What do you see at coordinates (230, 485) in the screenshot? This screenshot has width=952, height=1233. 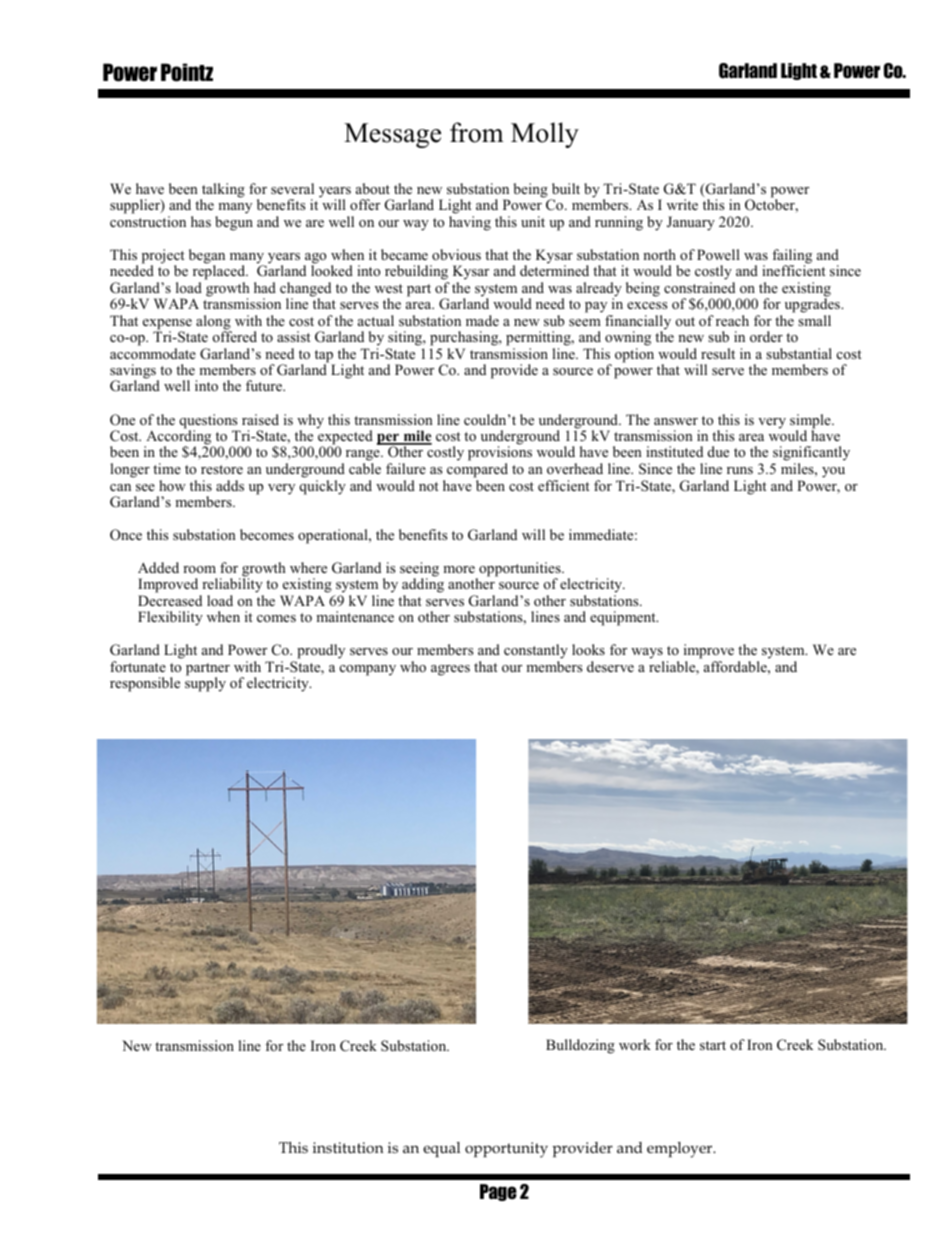 I see `adds` at bounding box center [230, 485].
